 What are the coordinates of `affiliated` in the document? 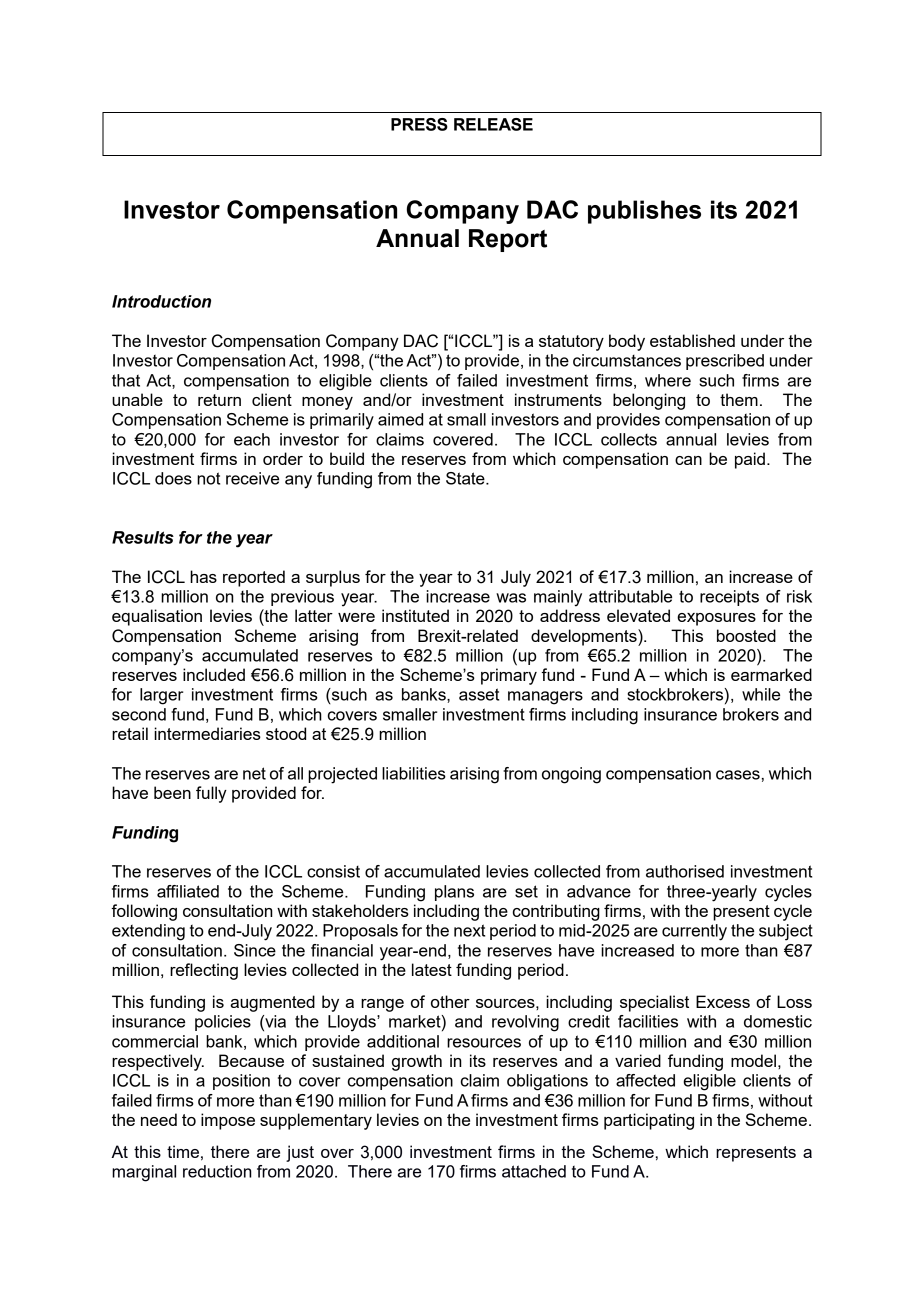 It's located at (188, 891).
